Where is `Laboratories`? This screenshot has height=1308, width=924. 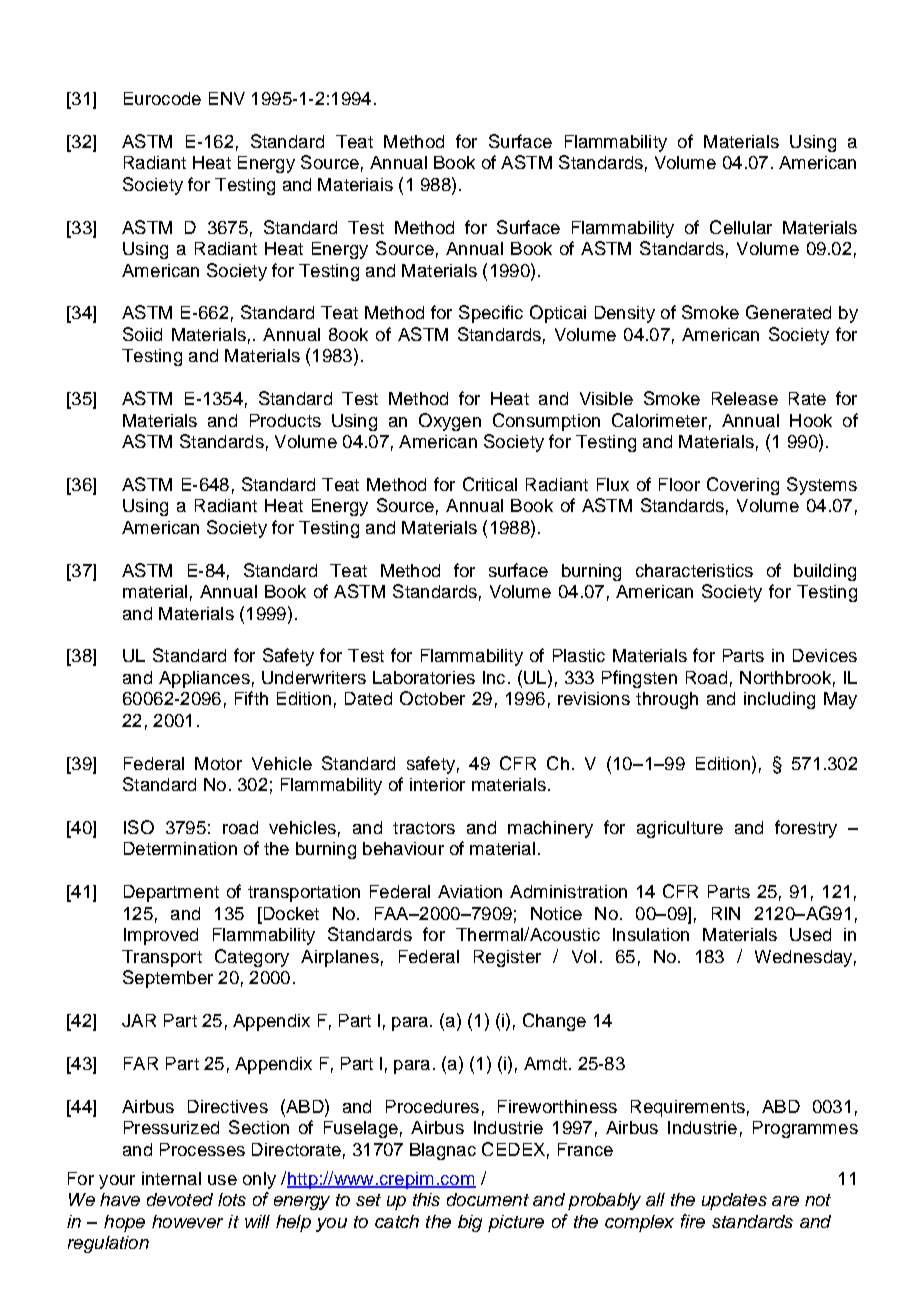 Laboratories is located at coordinates (424, 677).
